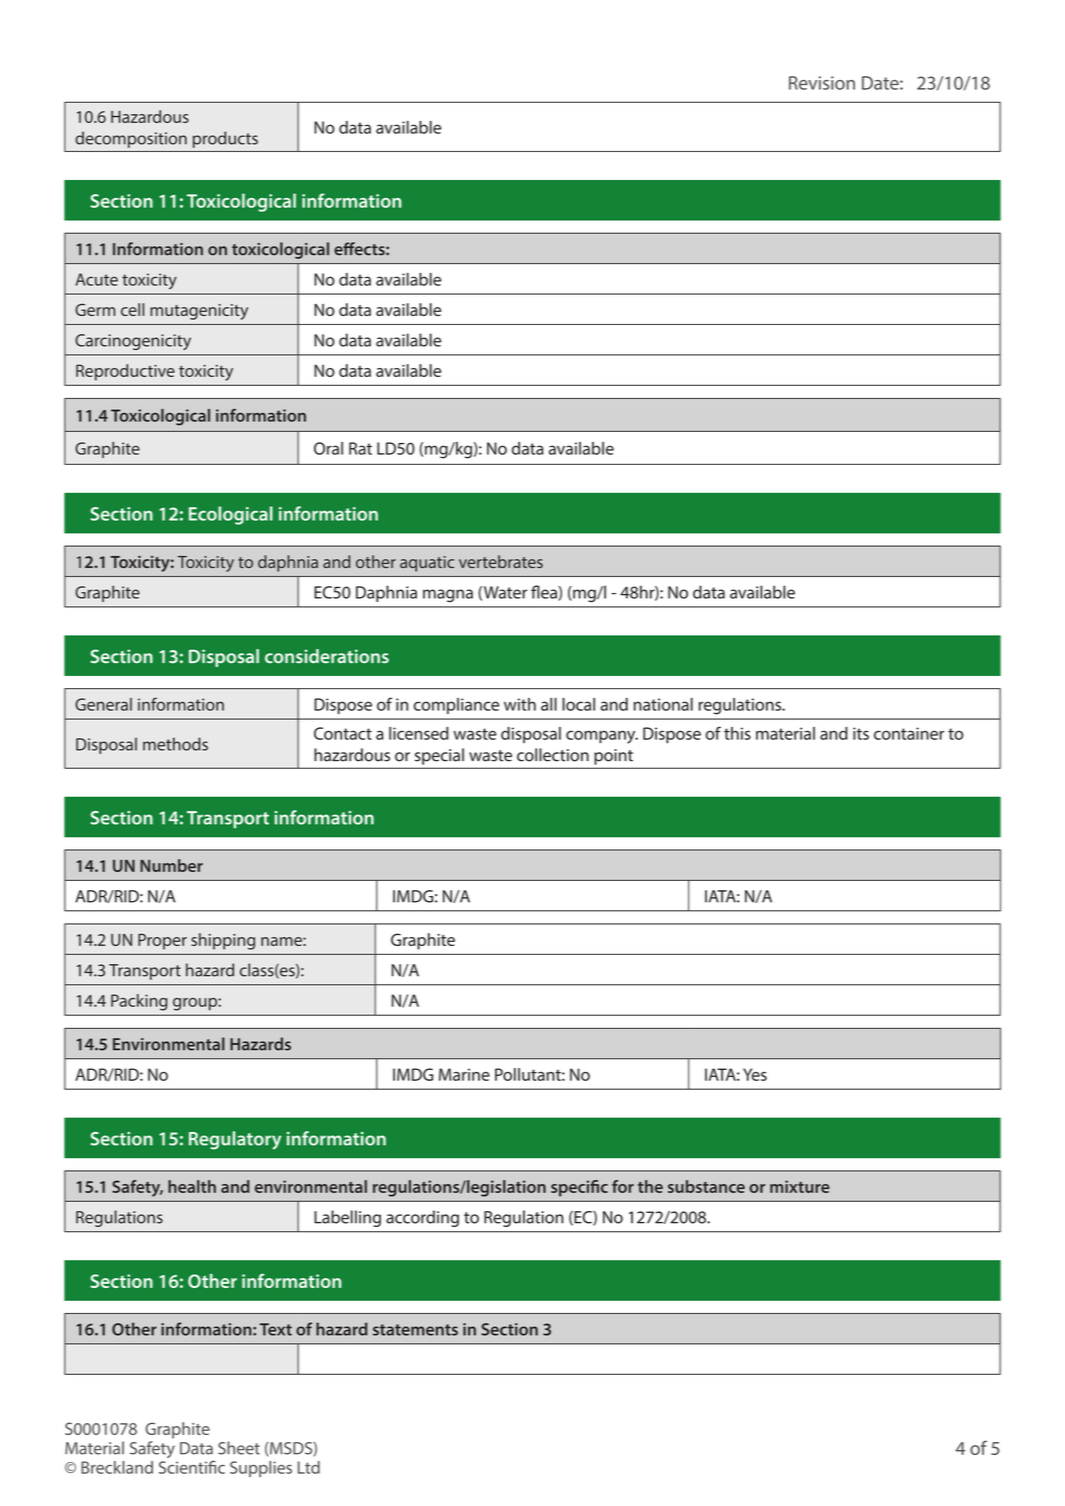 This image has height=1506, width=1065. What do you see at coordinates (192, 1467) in the image?
I see `Scientific` at bounding box center [192, 1467].
